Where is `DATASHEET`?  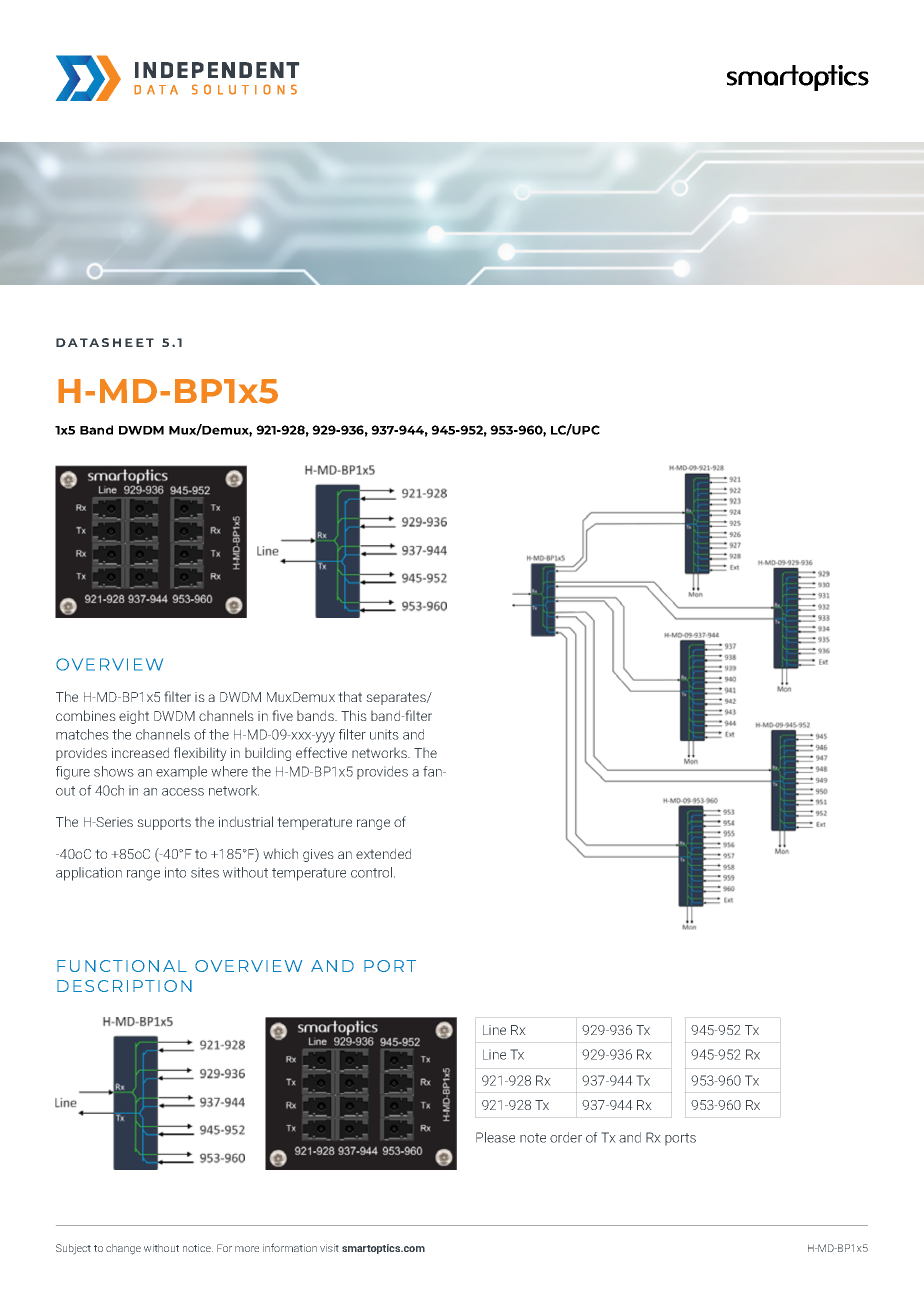
DATASHEET is located at coordinates (105, 342).
